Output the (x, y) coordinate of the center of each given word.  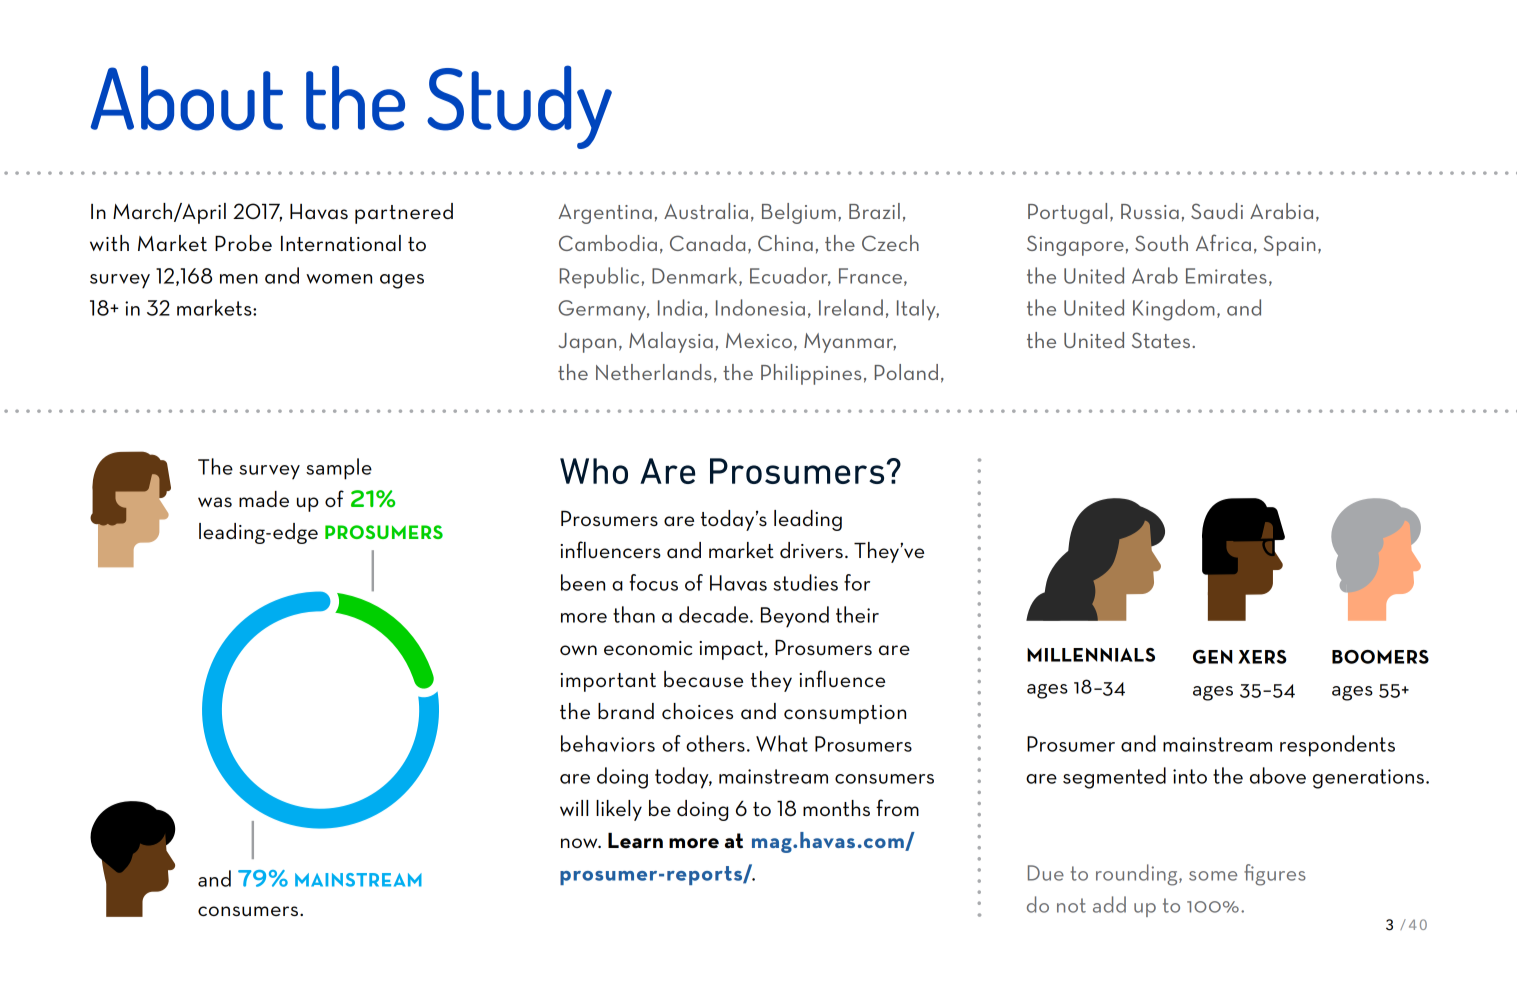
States (1161, 340)
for (857, 582)
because (703, 679)
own (578, 650)
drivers (811, 550)
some (1213, 876)
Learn (635, 841)
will (574, 808)
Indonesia (760, 307)
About (187, 98)
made (264, 499)
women (339, 279)
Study (519, 107)
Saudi (1217, 211)
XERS (1262, 657)
